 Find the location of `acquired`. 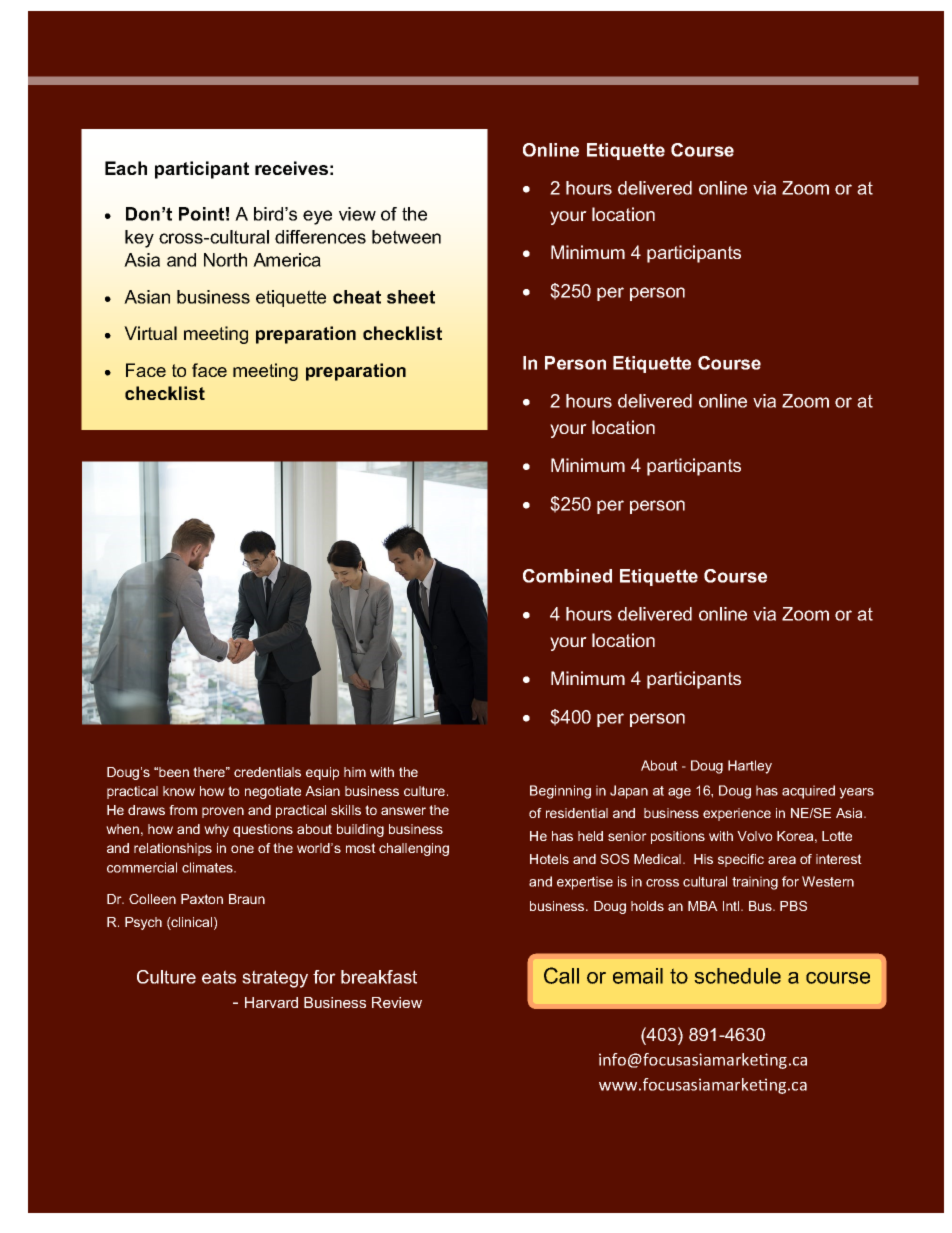

acquired is located at coordinates (808, 792).
